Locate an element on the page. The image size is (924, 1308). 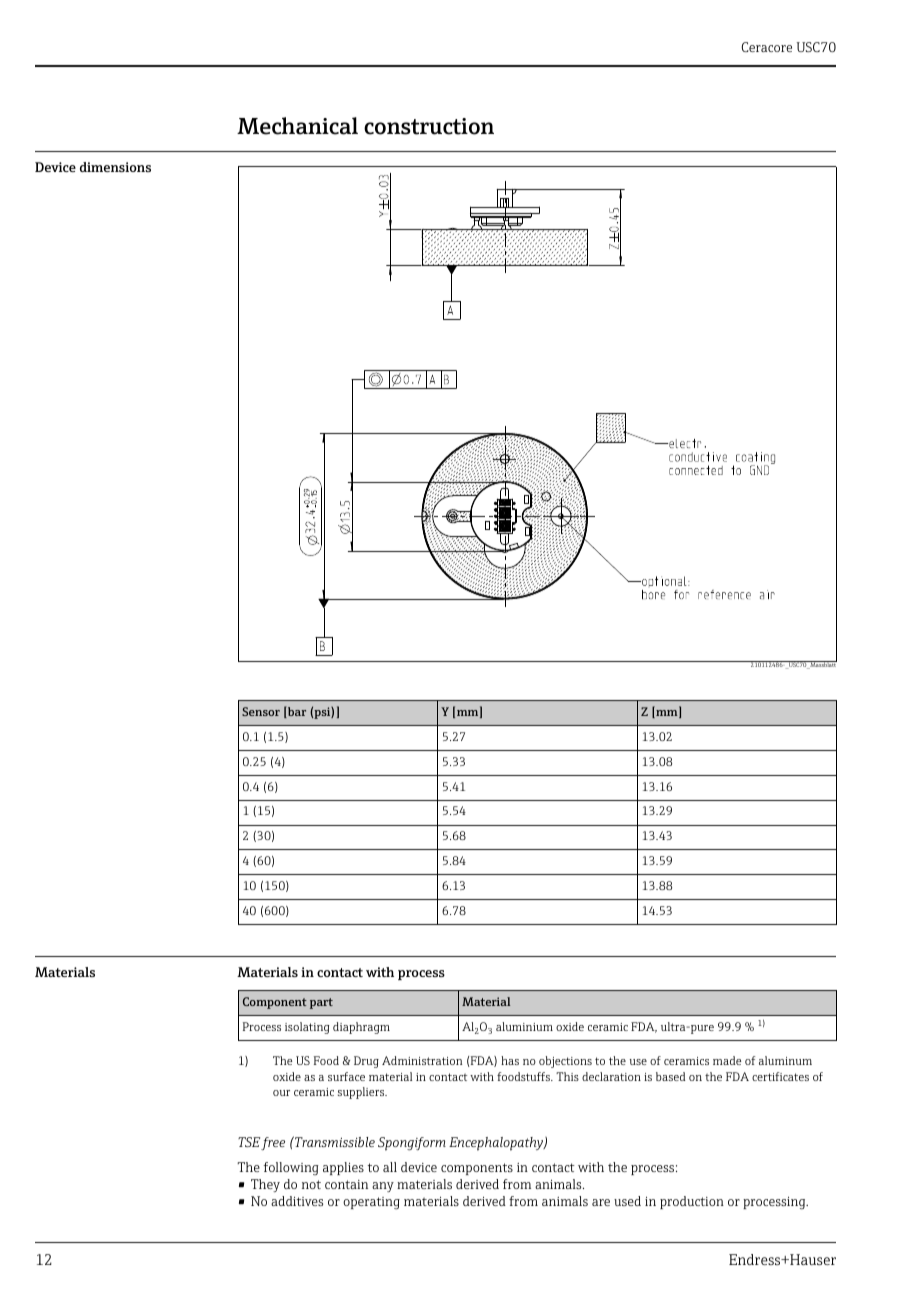
TSE is located at coordinates (249, 1142).
